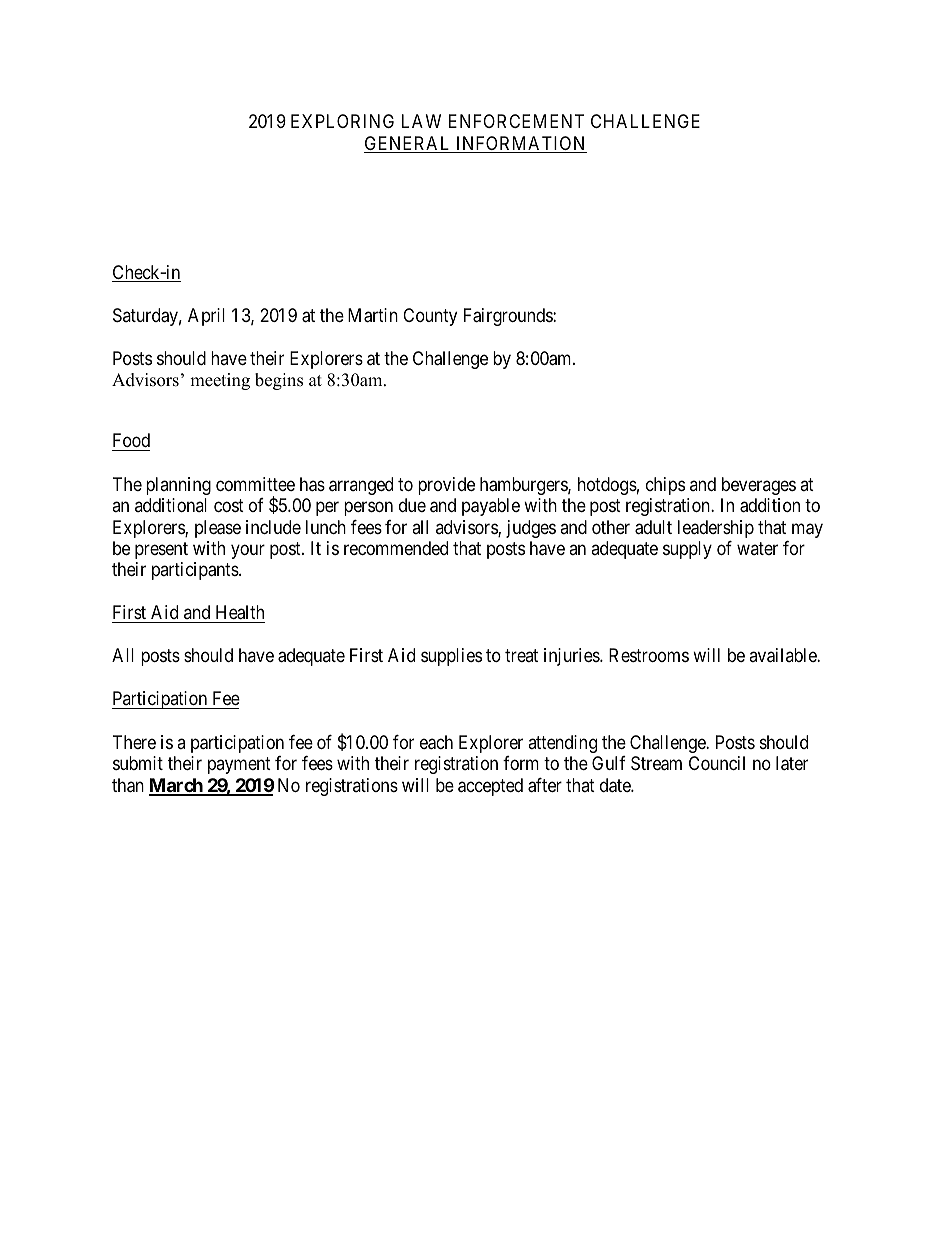 The height and width of the screenshot is (1233, 952). Describe the element at coordinates (240, 612) in the screenshot. I see `Health` at that location.
